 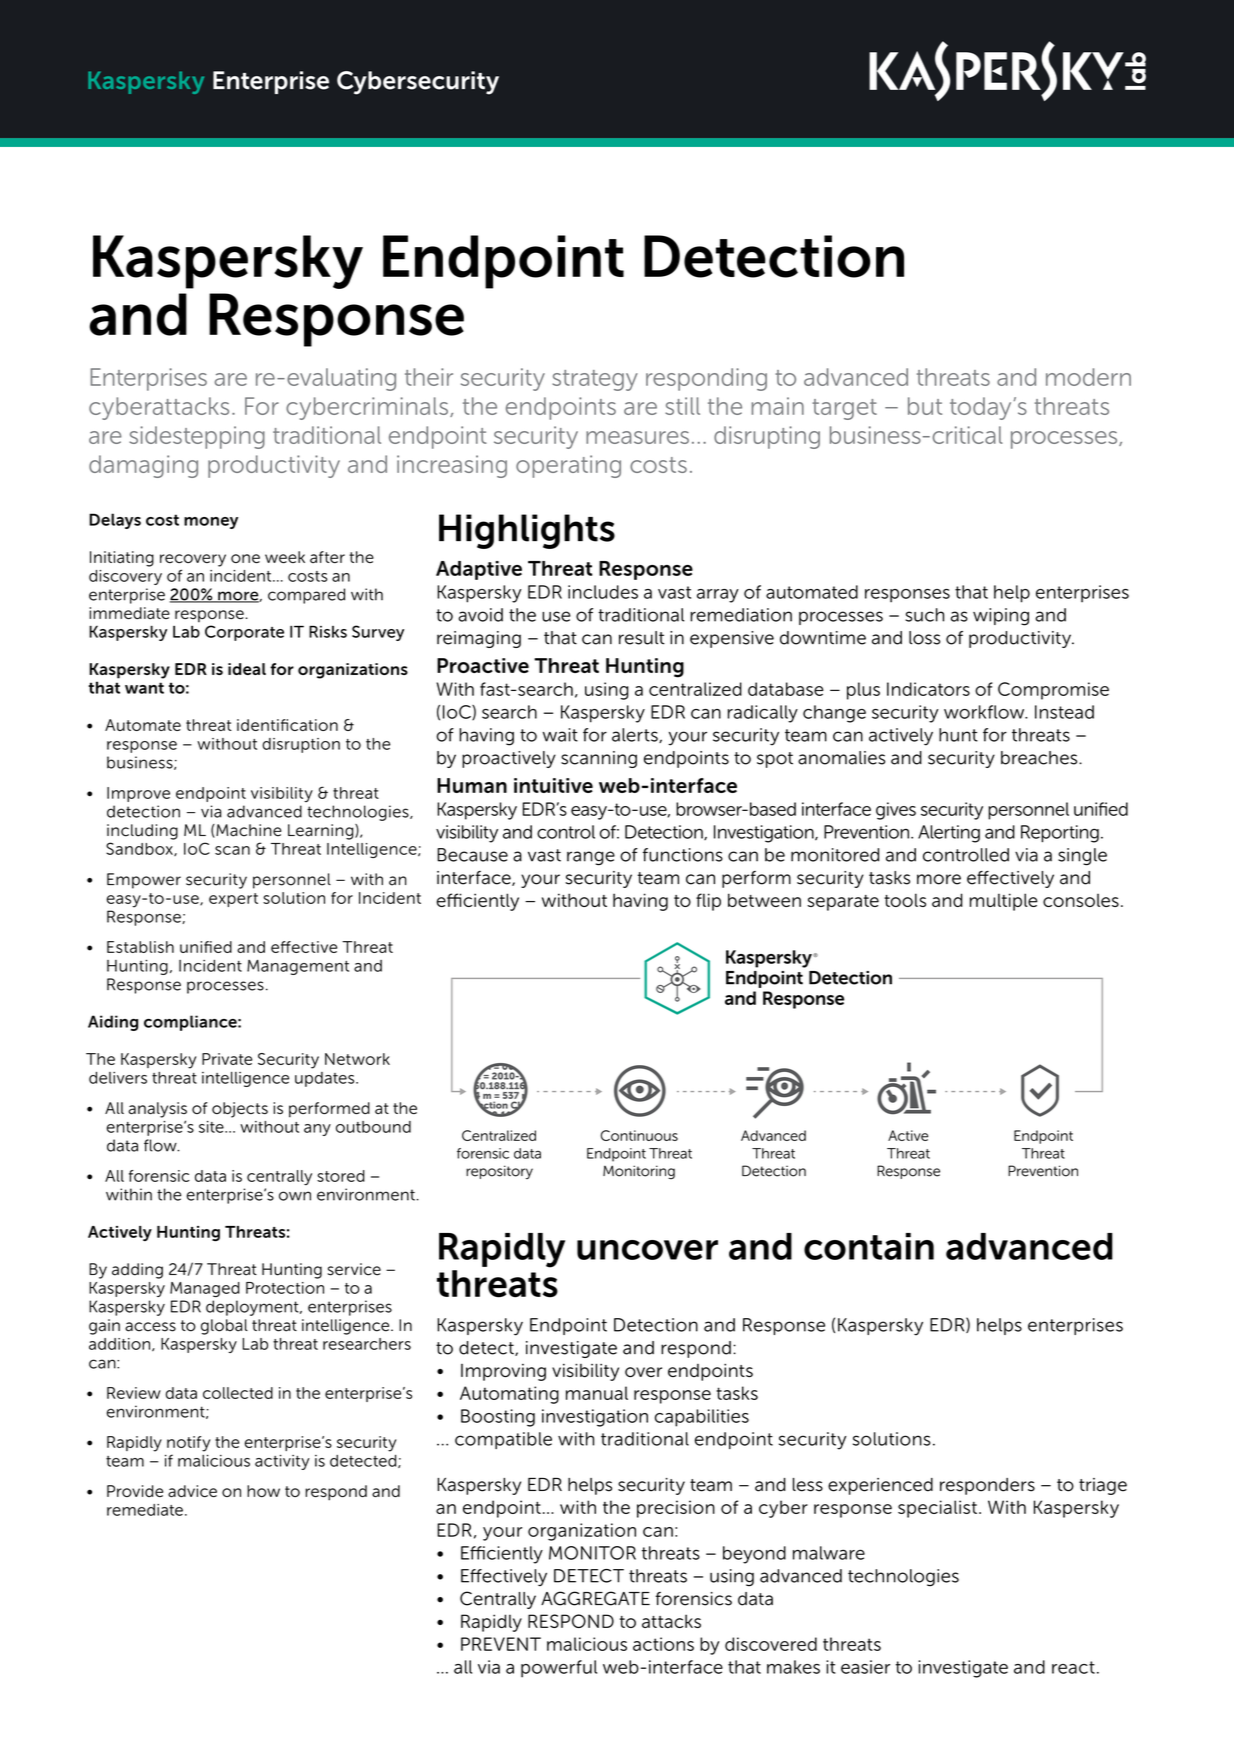 I want to click on site, so click(x=212, y=1127).
